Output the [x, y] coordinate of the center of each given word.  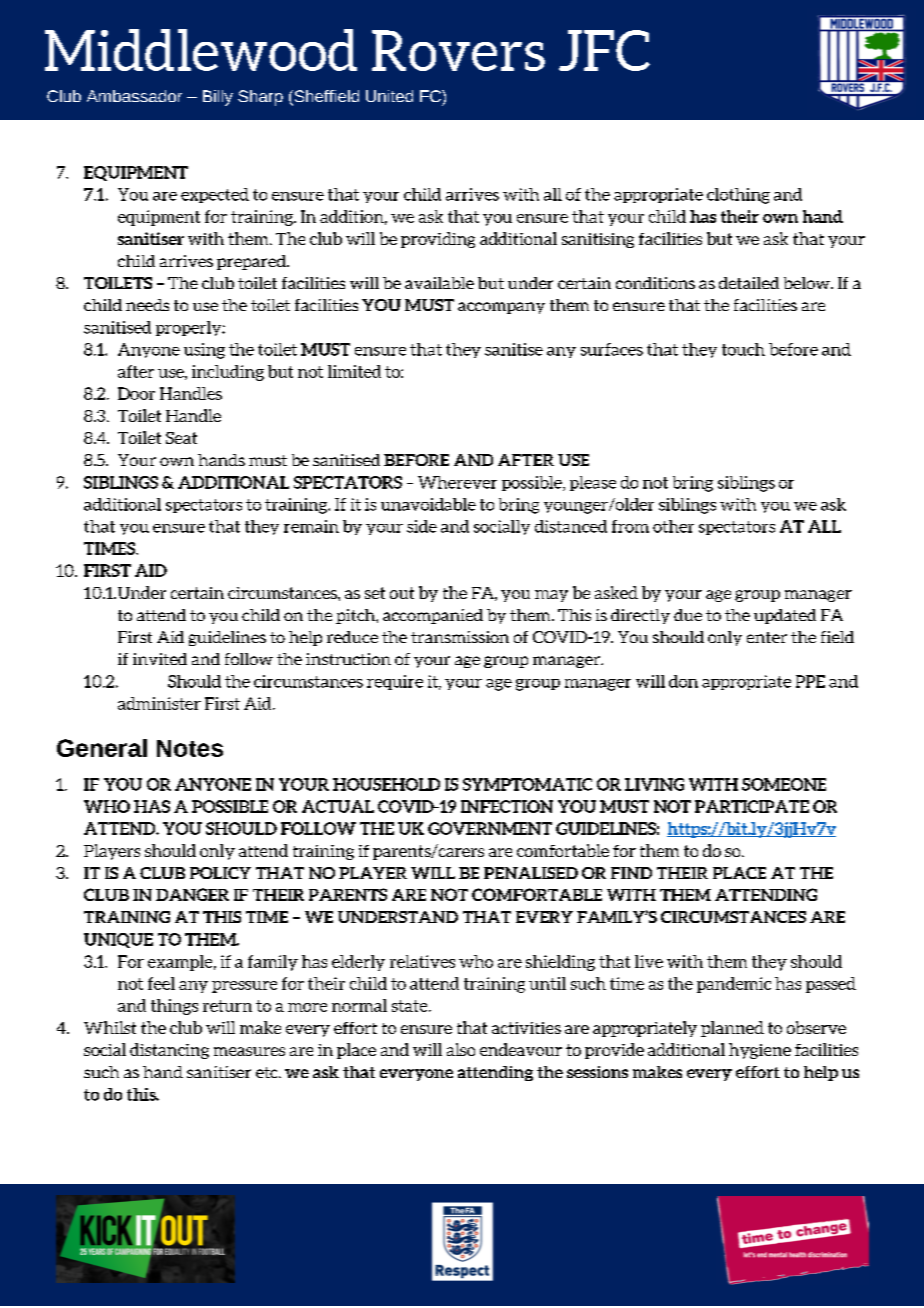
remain [311, 526]
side [422, 526]
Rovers [458, 50]
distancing [169, 1051]
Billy [218, 98]
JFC [604, 50]
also [461, 1049]
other [673, 526]
